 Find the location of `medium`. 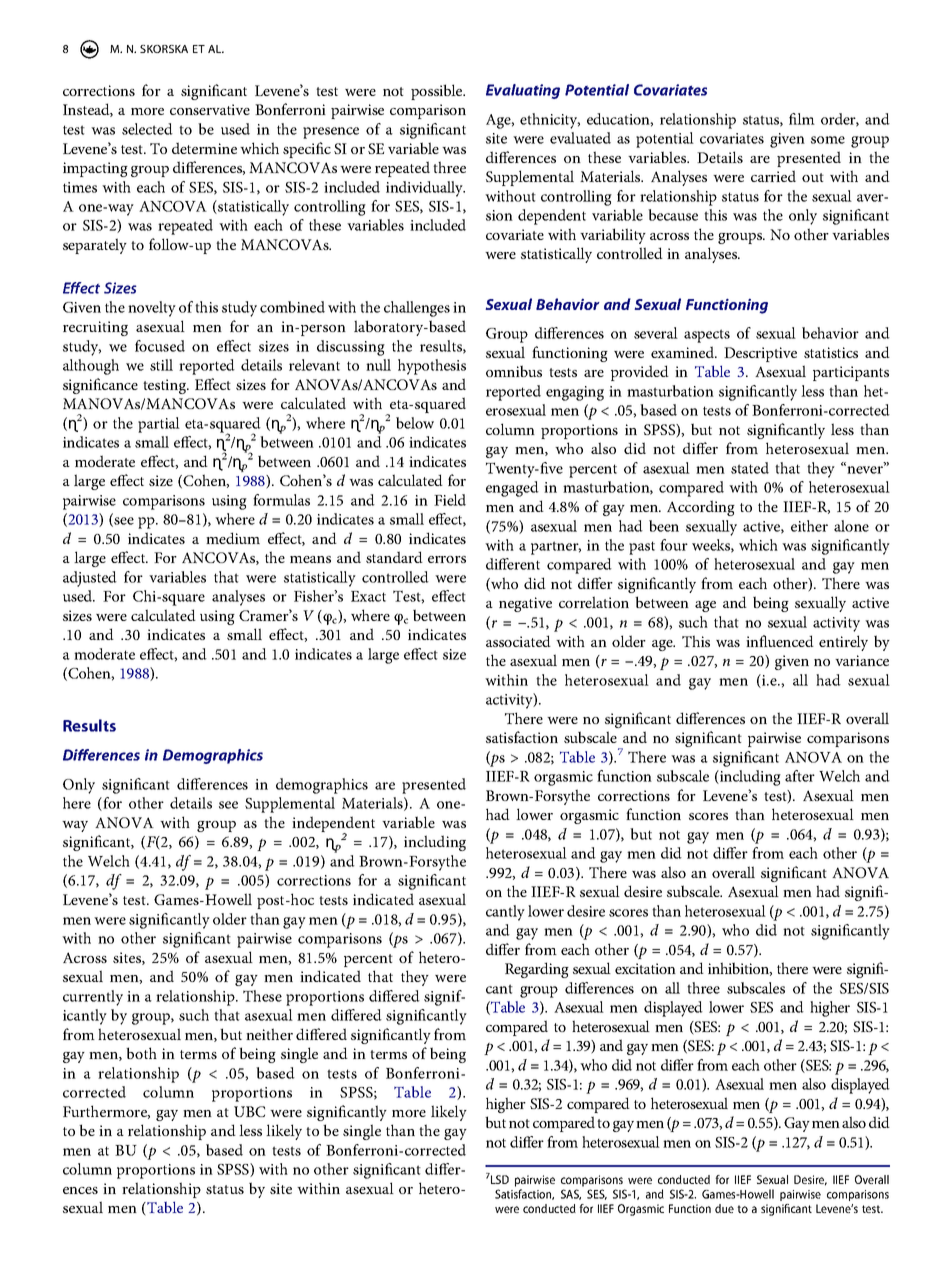

medium is located at coordinates (233, 538).
